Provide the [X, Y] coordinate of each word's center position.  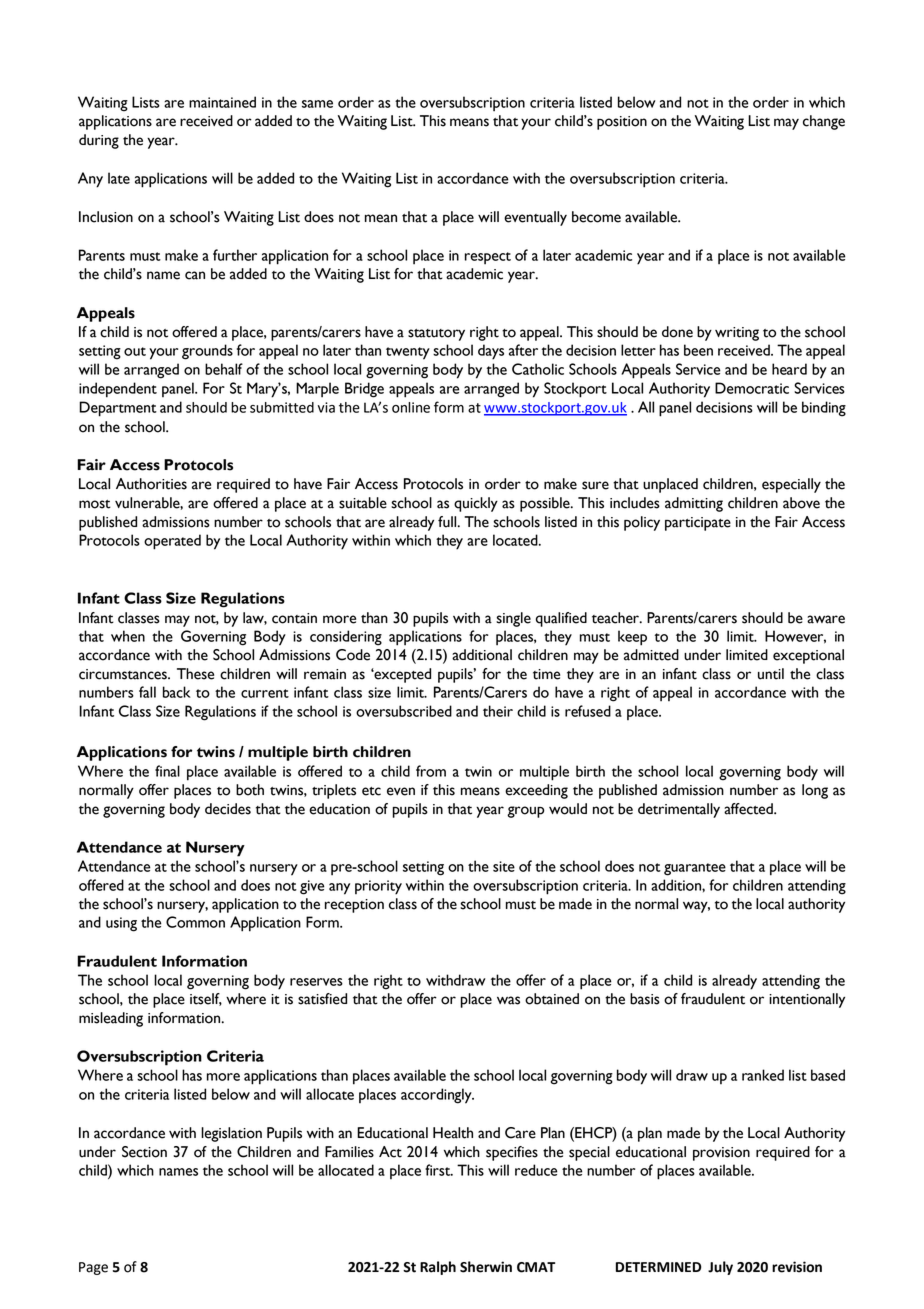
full [448, 522]
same [317, 104]
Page [93, 1268]
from [431, 771]
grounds [207, 352]
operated [172, 542]
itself [206, 999]
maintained [222, 102]
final [167, 771]
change [824, 122]
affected [749, 809]
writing [737, 334]
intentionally [807, 1000]
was [508, 1000]
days [491, 352]
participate [698, 524]
